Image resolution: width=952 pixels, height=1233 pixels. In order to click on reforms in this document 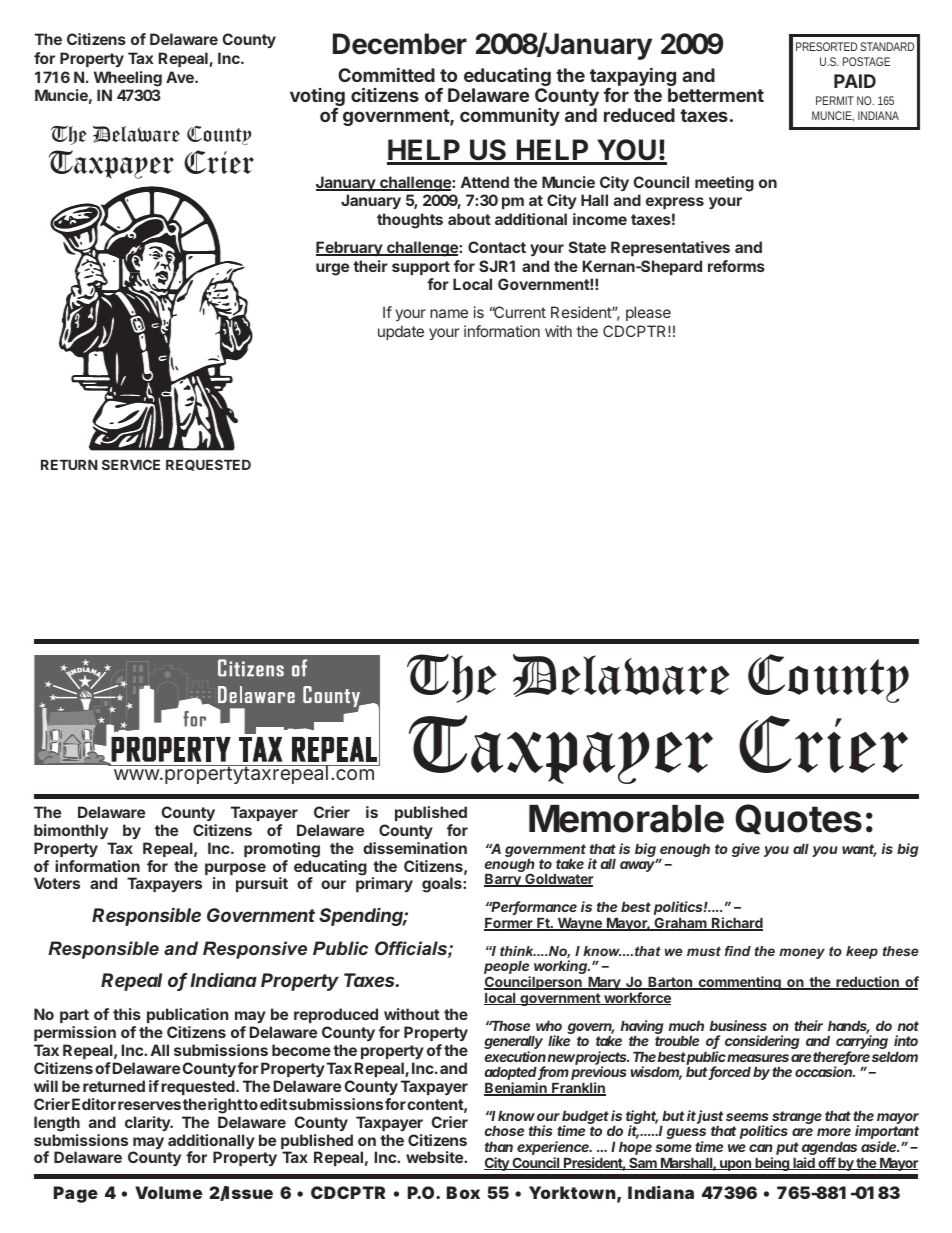, I will do `click(736, 266)`.
